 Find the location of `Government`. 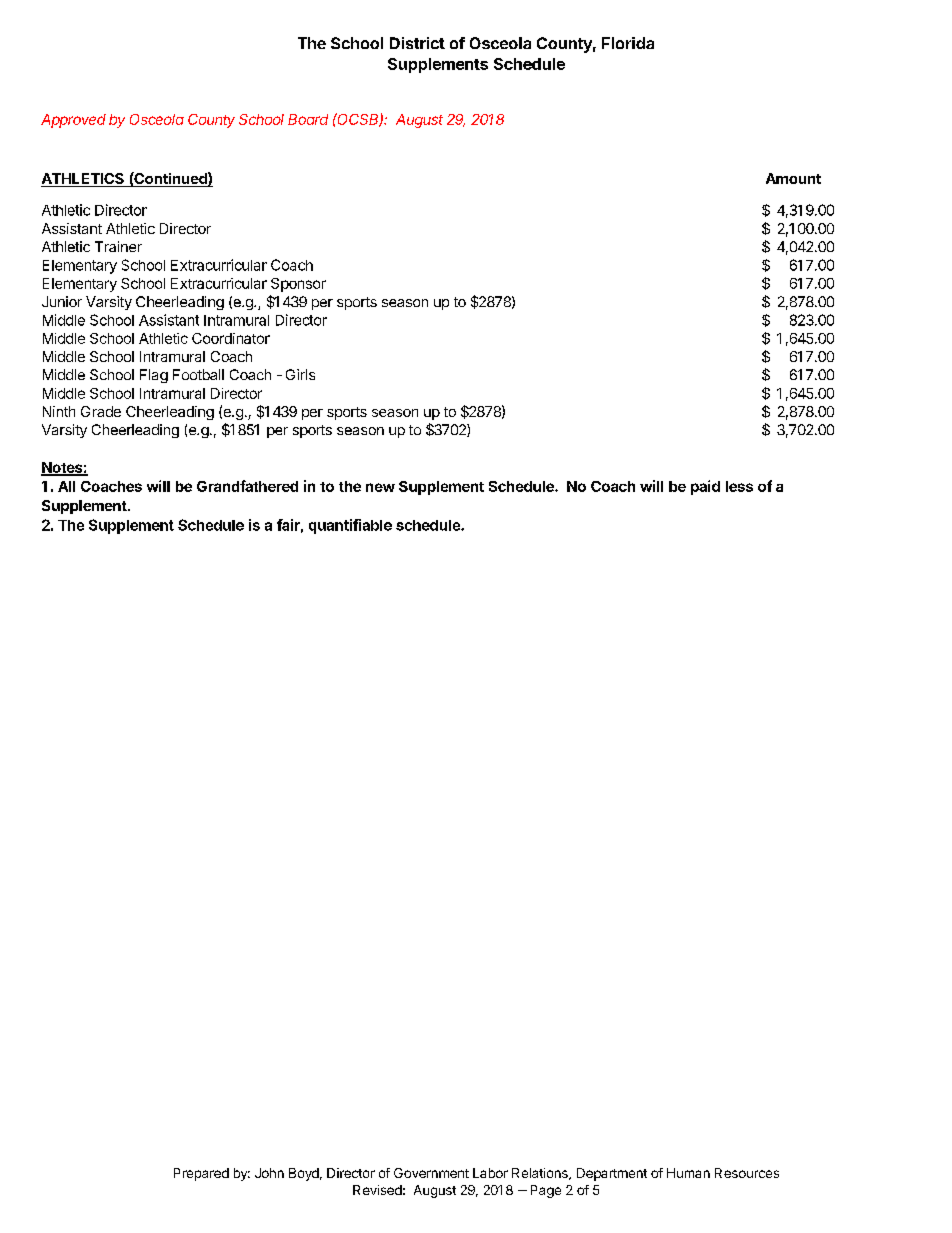

Government is located at coordinates (431, 1173).
